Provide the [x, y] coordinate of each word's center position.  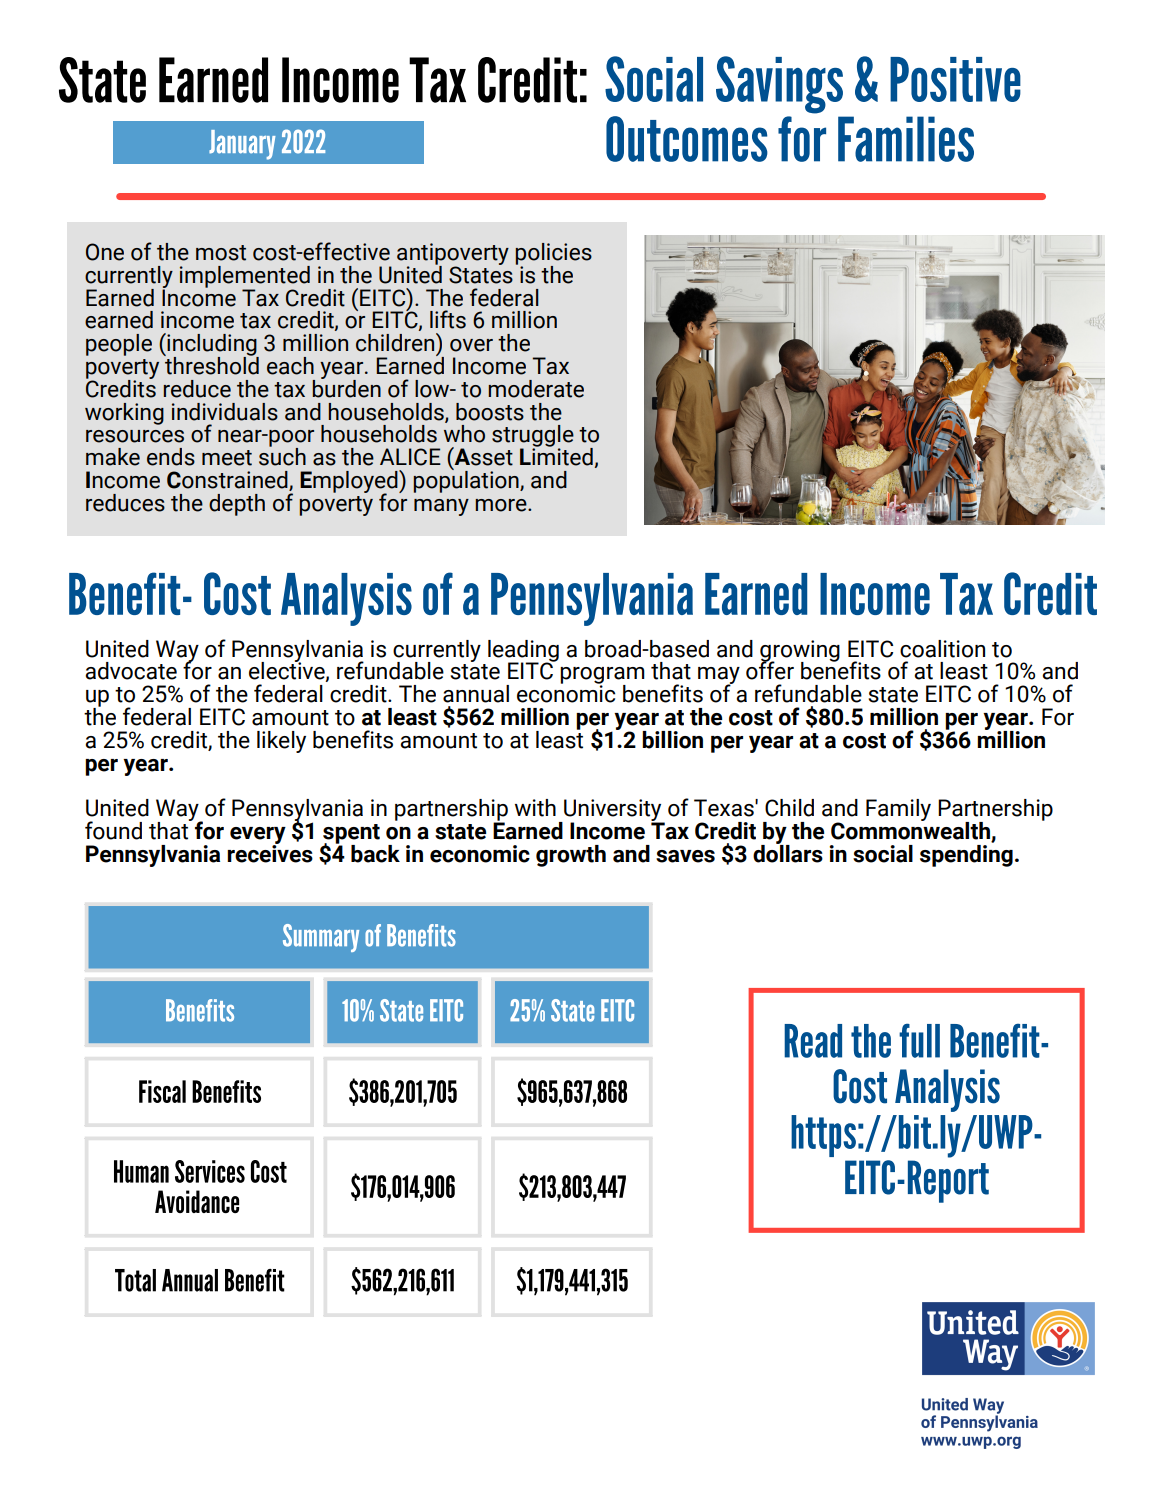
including [212, 345]
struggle [533, 437]
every [258, 836]
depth [237, 505]
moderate [536, 389]
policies [554, 255]
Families [906, 139]
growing [800, 652]
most [221, 253]
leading [523, 652]
